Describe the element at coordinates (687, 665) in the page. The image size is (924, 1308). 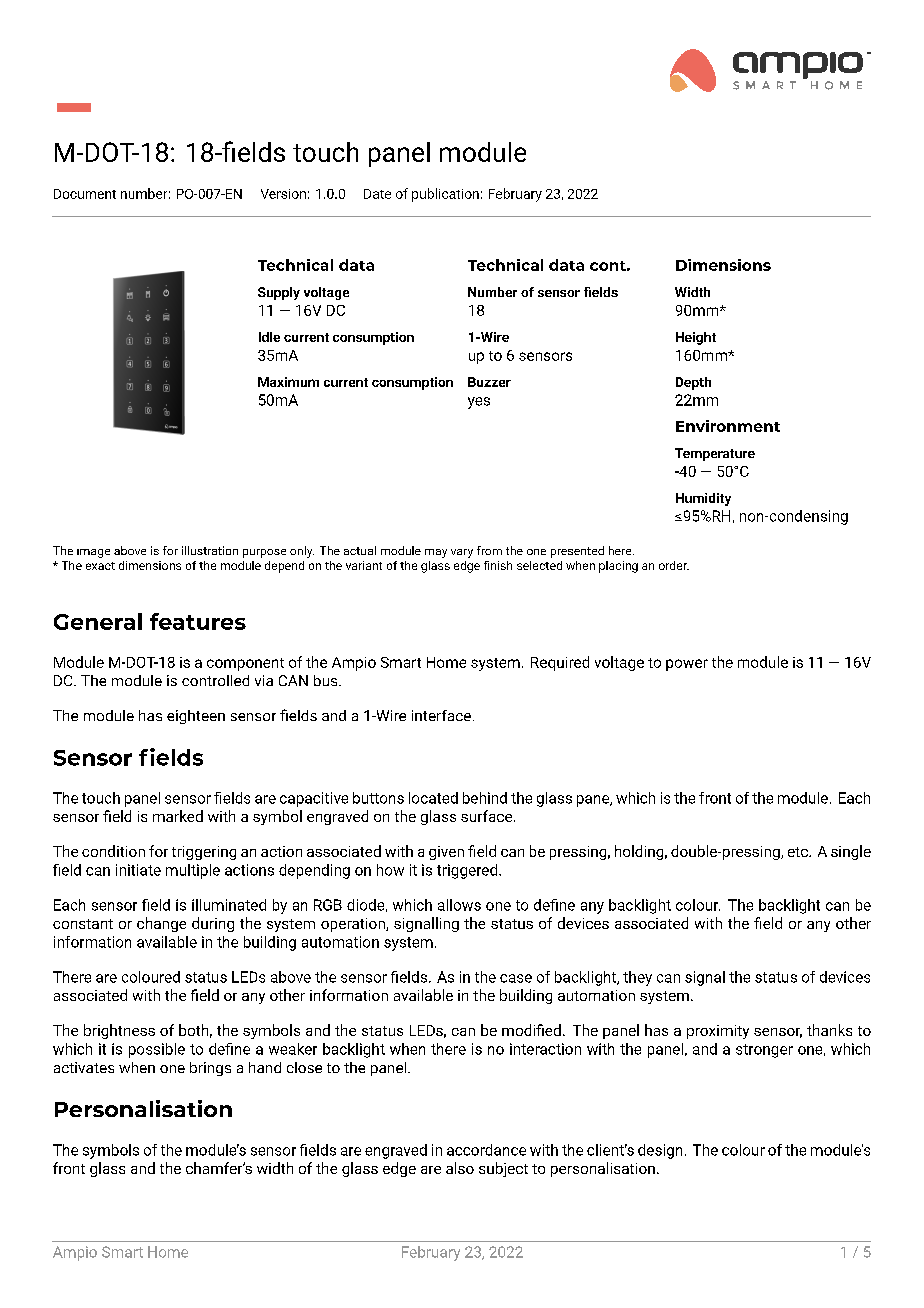
I see `power` at that location.
